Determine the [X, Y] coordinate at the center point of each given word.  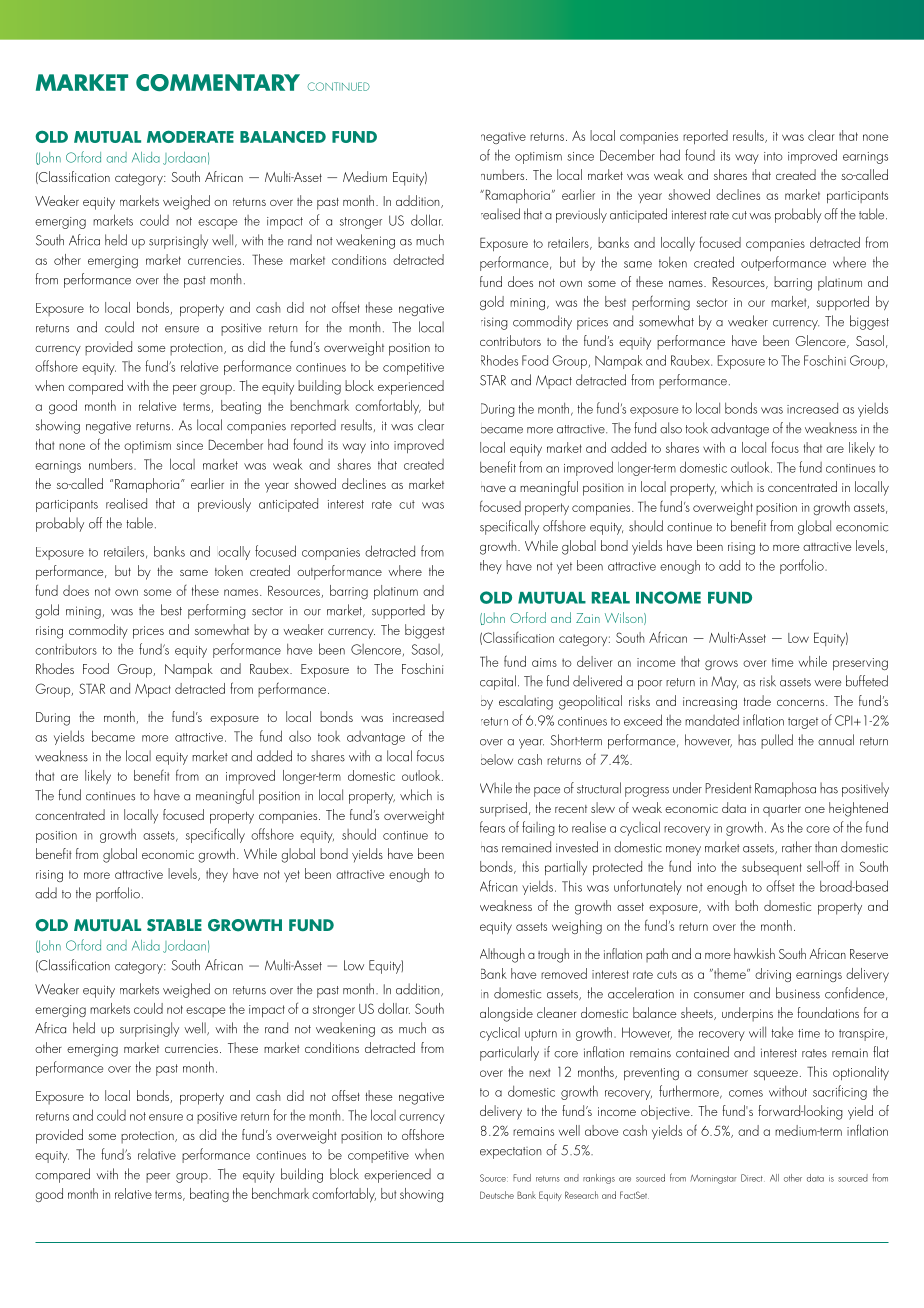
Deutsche [497, 1195]
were [827, 683]
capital [498, 682]
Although [502, 955]
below [497, 759]
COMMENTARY [218, 82]
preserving [860, 664]
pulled [777, 741]
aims [544, 662]
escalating [526, 702]
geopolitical [590, 702]
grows [721, 665]
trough [553, 955]
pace [547, 792]
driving [773, 975]
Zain [588, 618]
